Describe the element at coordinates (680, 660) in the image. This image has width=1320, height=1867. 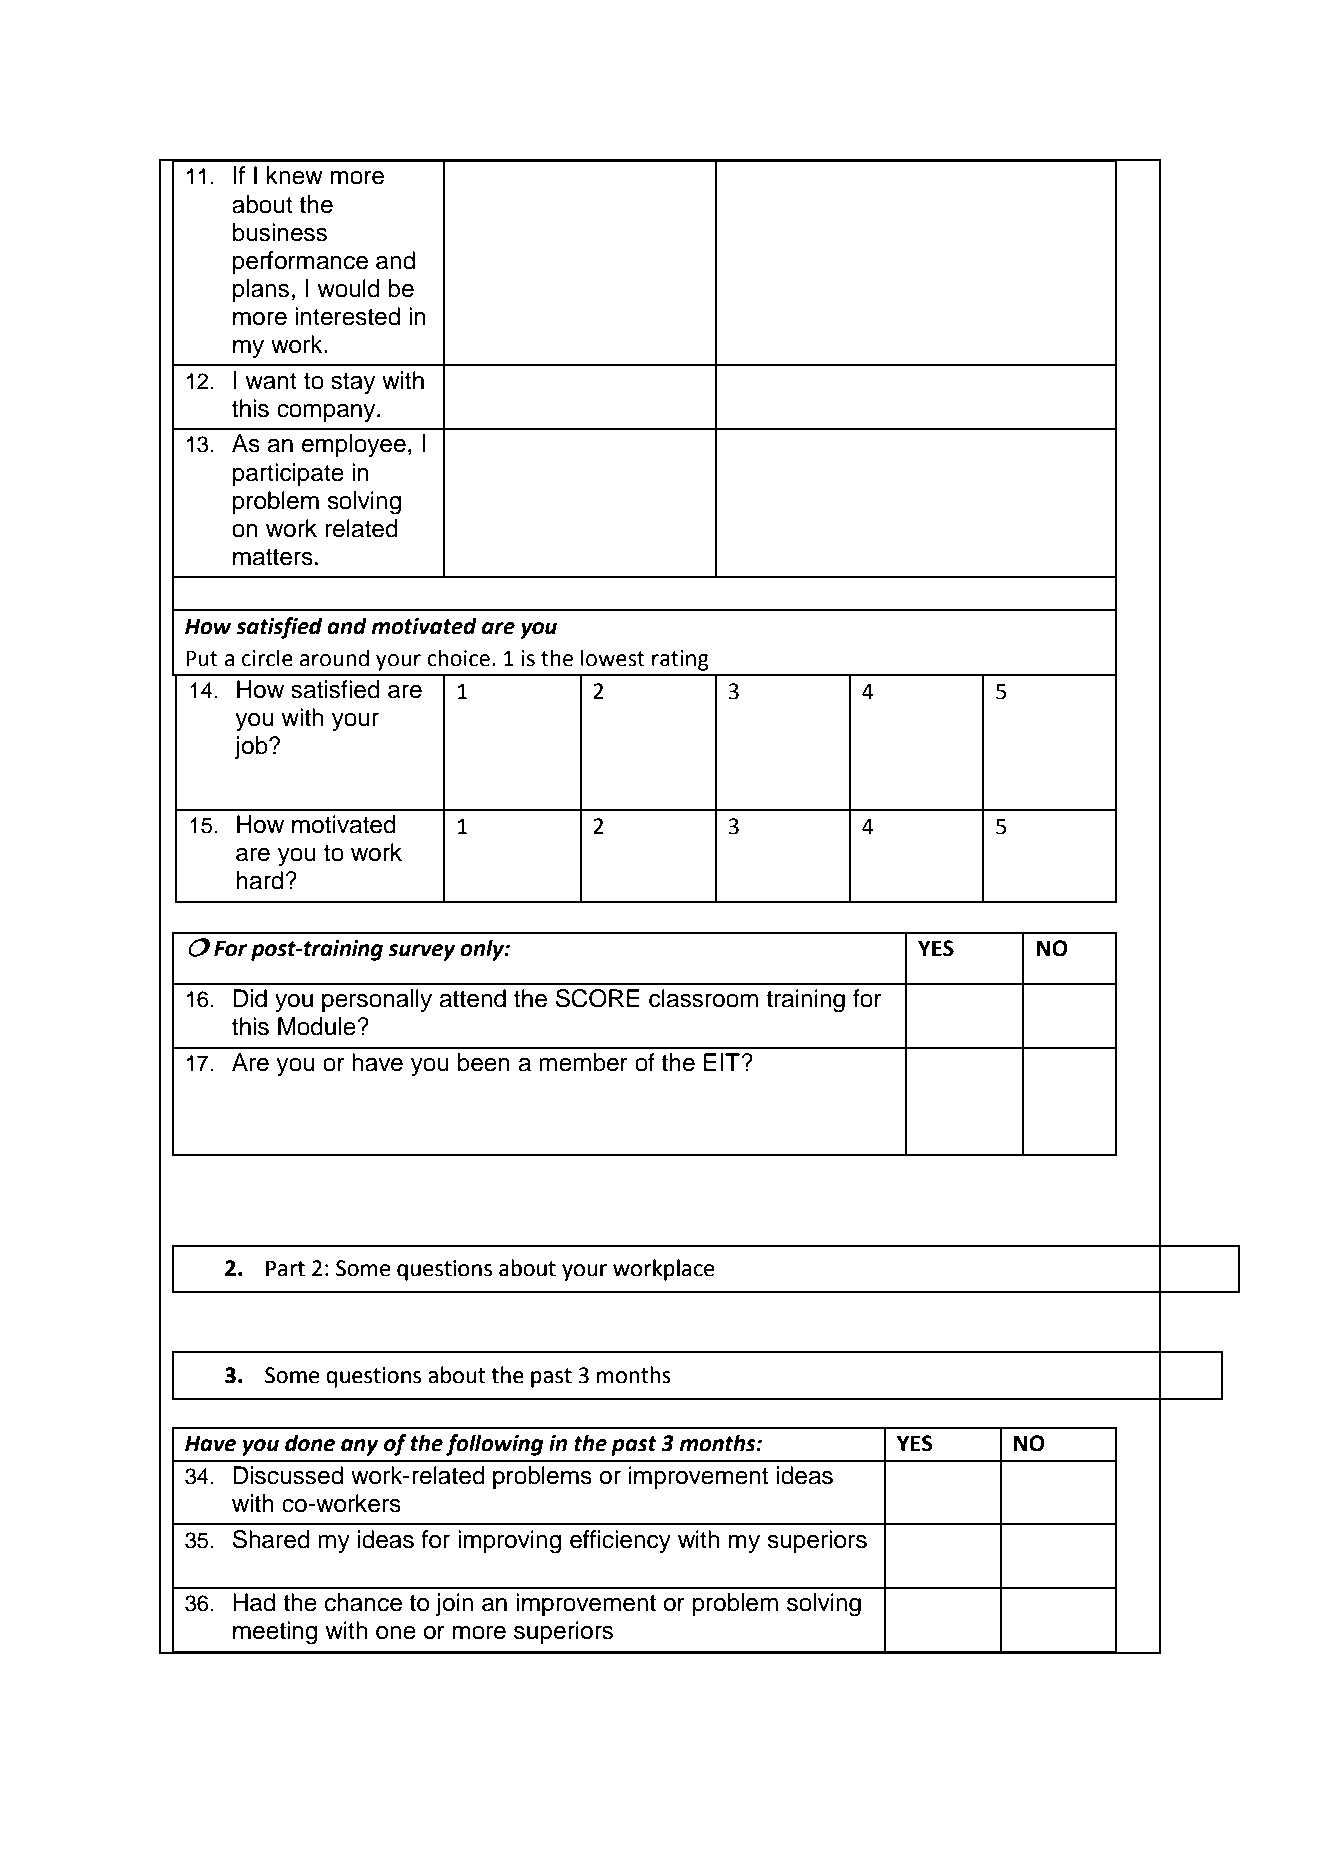
I see `rating` at that location.
